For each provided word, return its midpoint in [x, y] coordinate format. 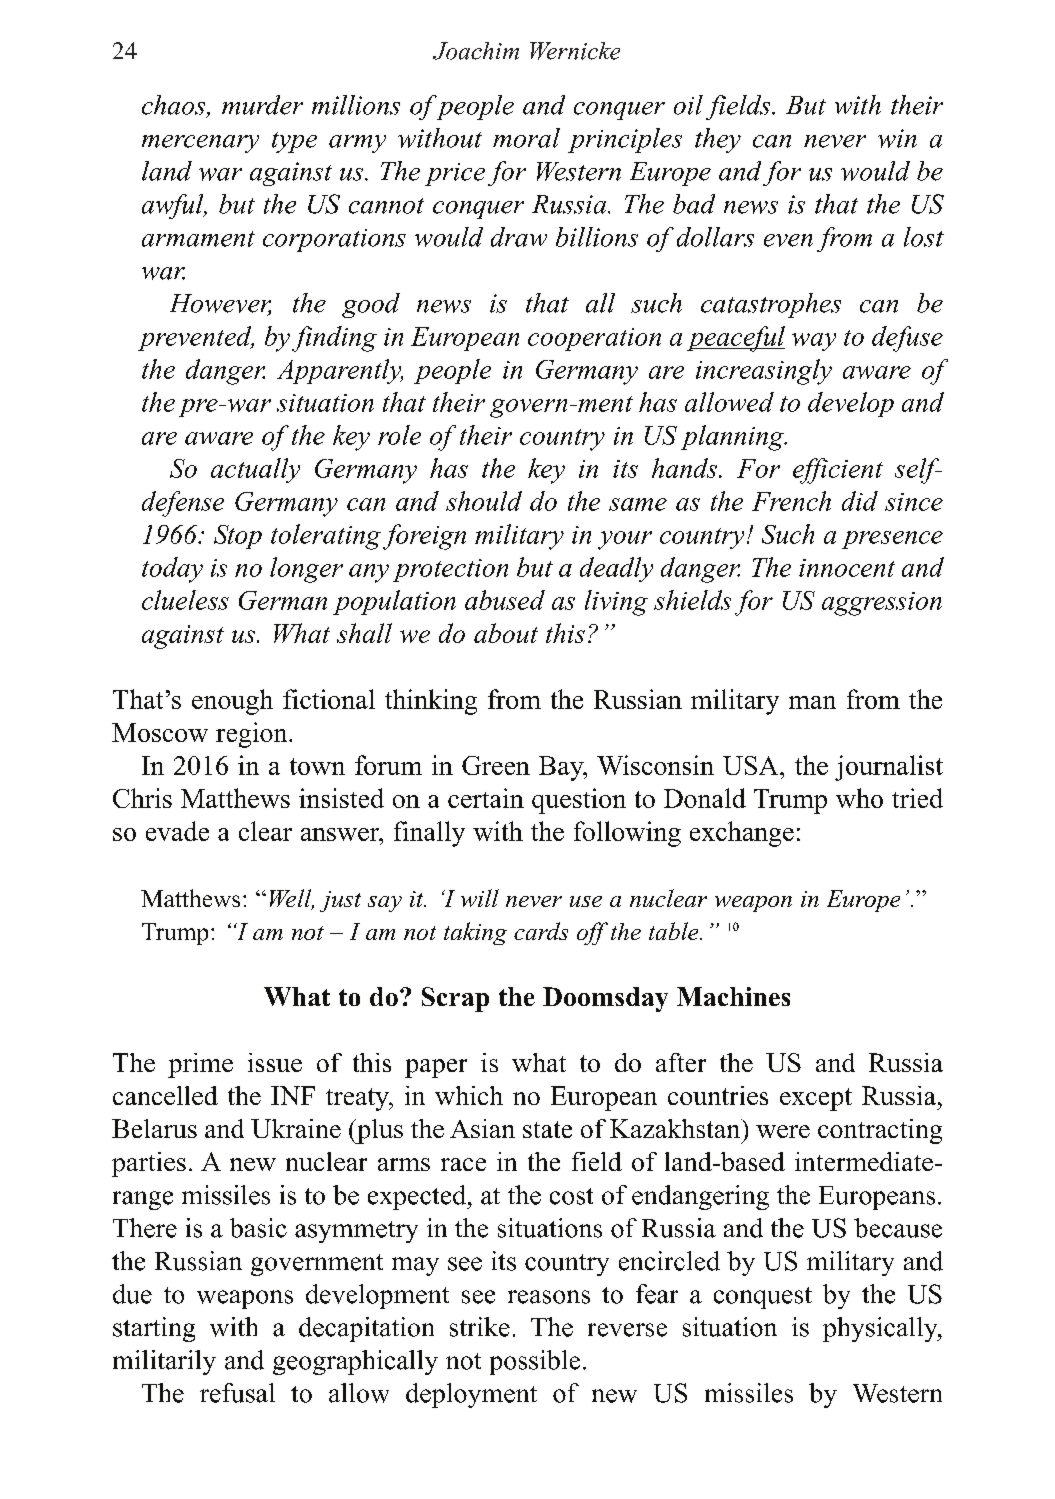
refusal [237, 1393]
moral [526, 138]
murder [262, 105]
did [860, 501]
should [484, 501]
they [718, 140]
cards [541, 931]
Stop [238, 537]
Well [292, 899]
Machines [733, 996]
